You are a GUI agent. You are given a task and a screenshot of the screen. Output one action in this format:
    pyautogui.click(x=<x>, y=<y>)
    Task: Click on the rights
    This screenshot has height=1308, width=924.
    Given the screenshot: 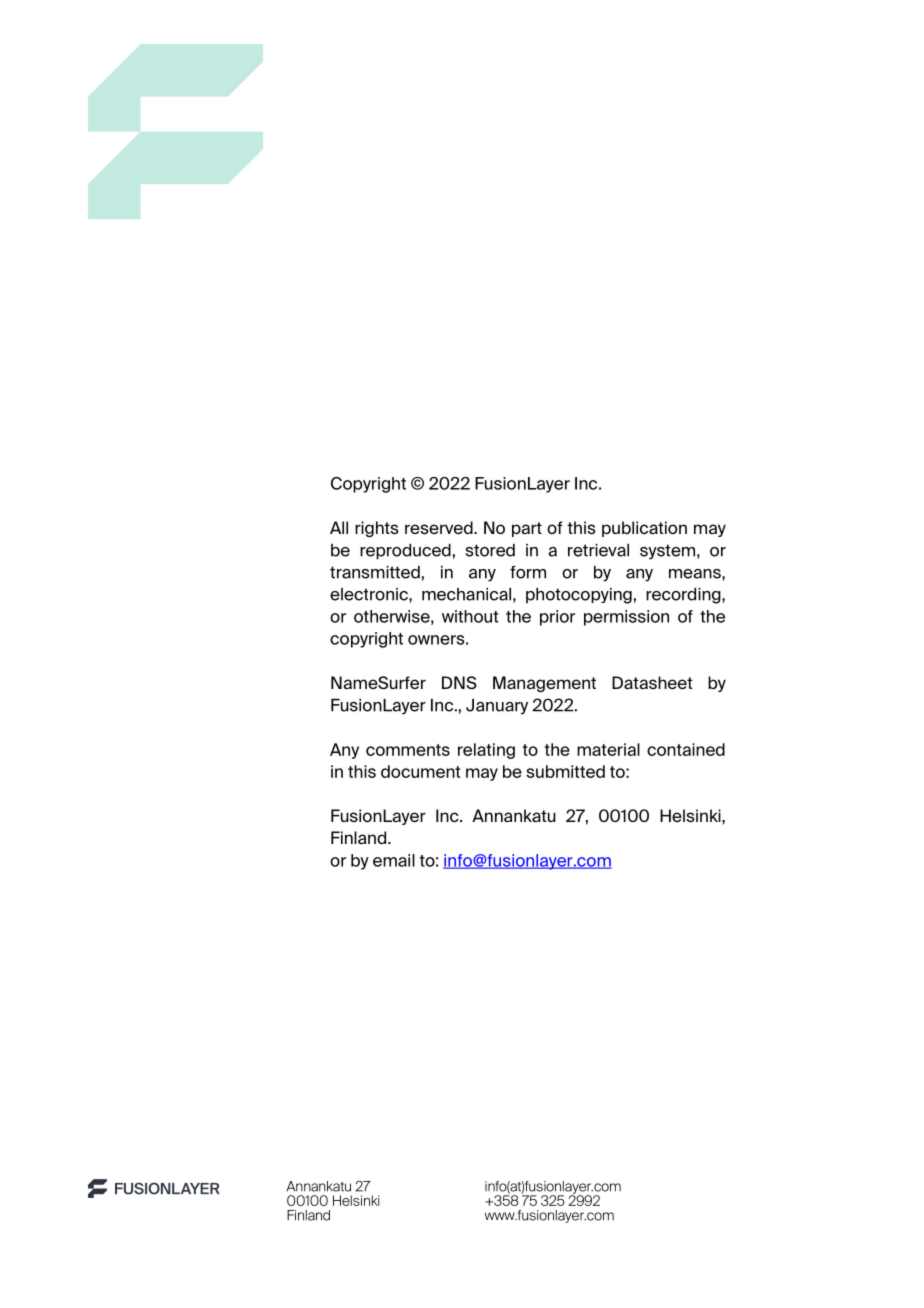 What is the action you would take?
    pyautogui.click(x=377, y=529)
